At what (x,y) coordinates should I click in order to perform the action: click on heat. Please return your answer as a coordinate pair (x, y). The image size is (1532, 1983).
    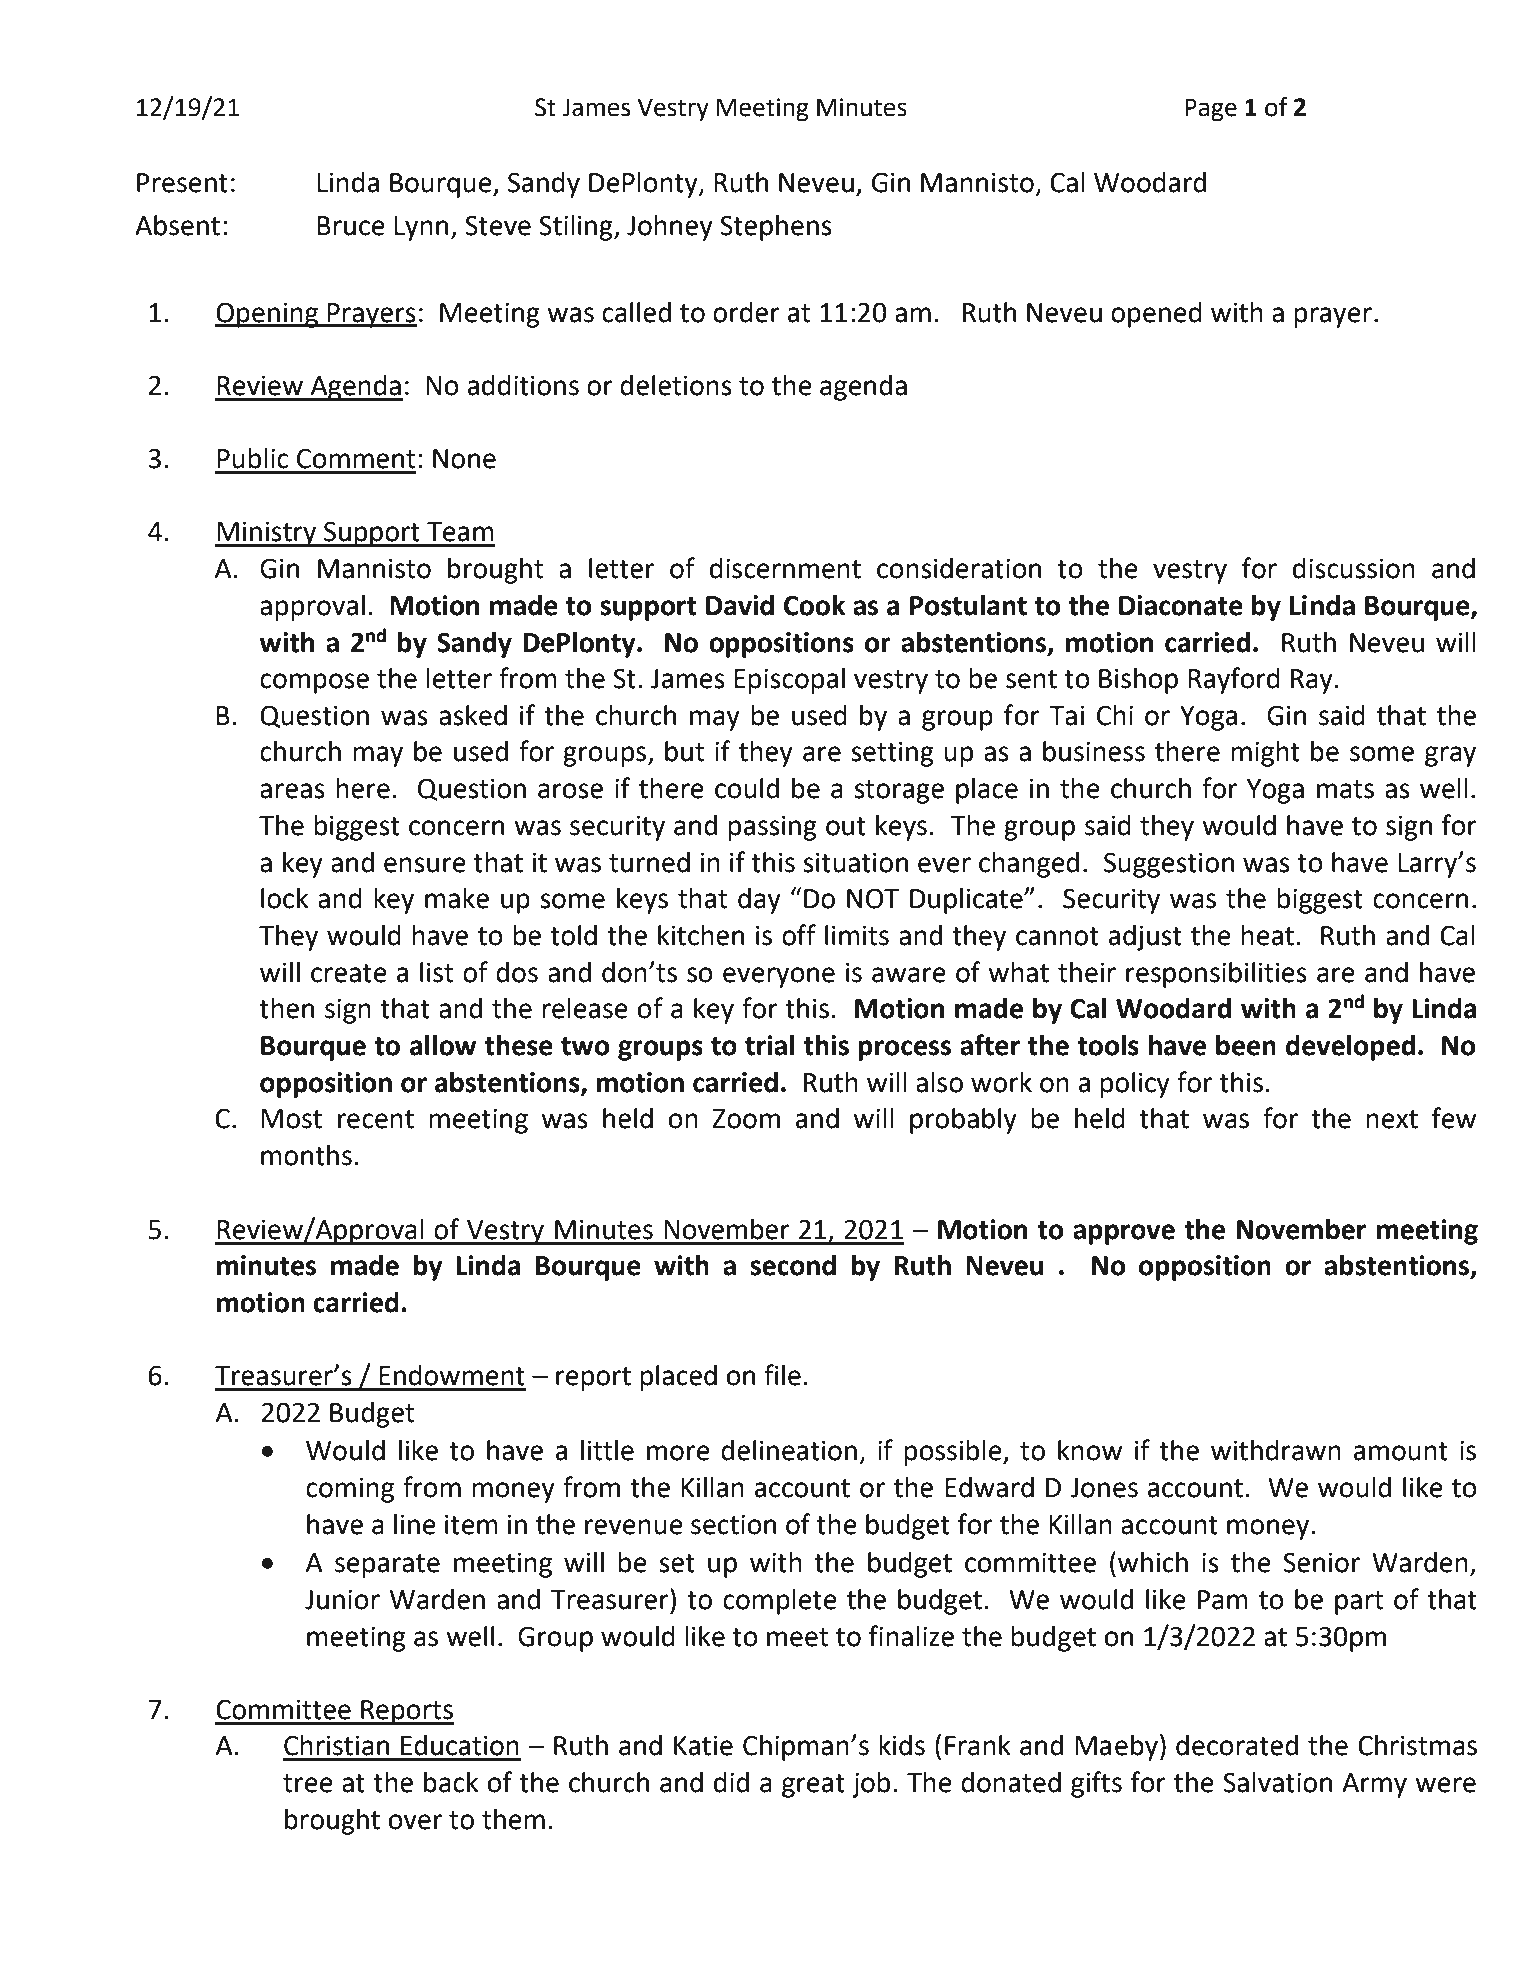
    Looking at the image, I should click on (1267, 935).
